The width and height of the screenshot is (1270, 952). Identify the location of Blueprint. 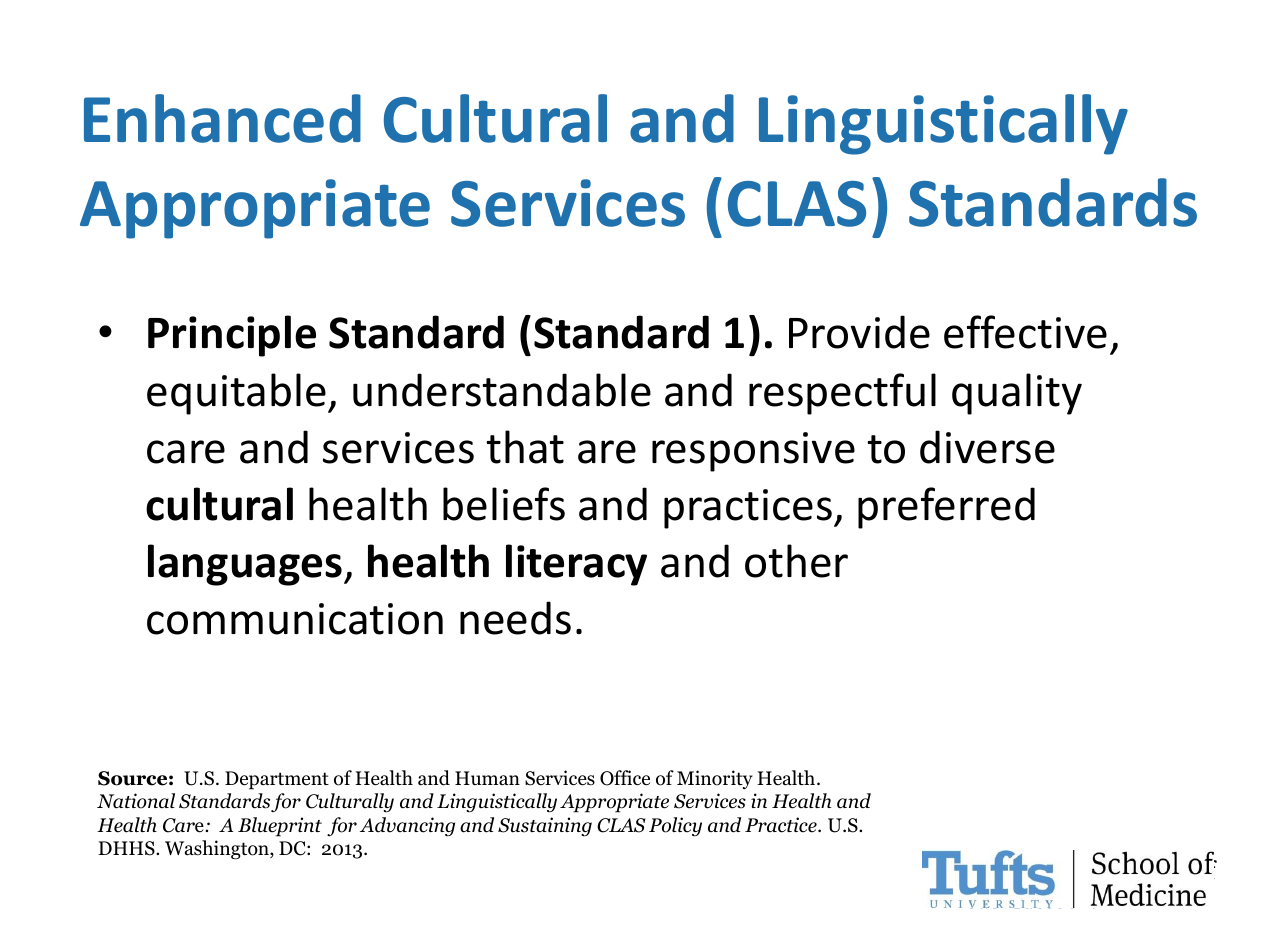
(280, 827).
